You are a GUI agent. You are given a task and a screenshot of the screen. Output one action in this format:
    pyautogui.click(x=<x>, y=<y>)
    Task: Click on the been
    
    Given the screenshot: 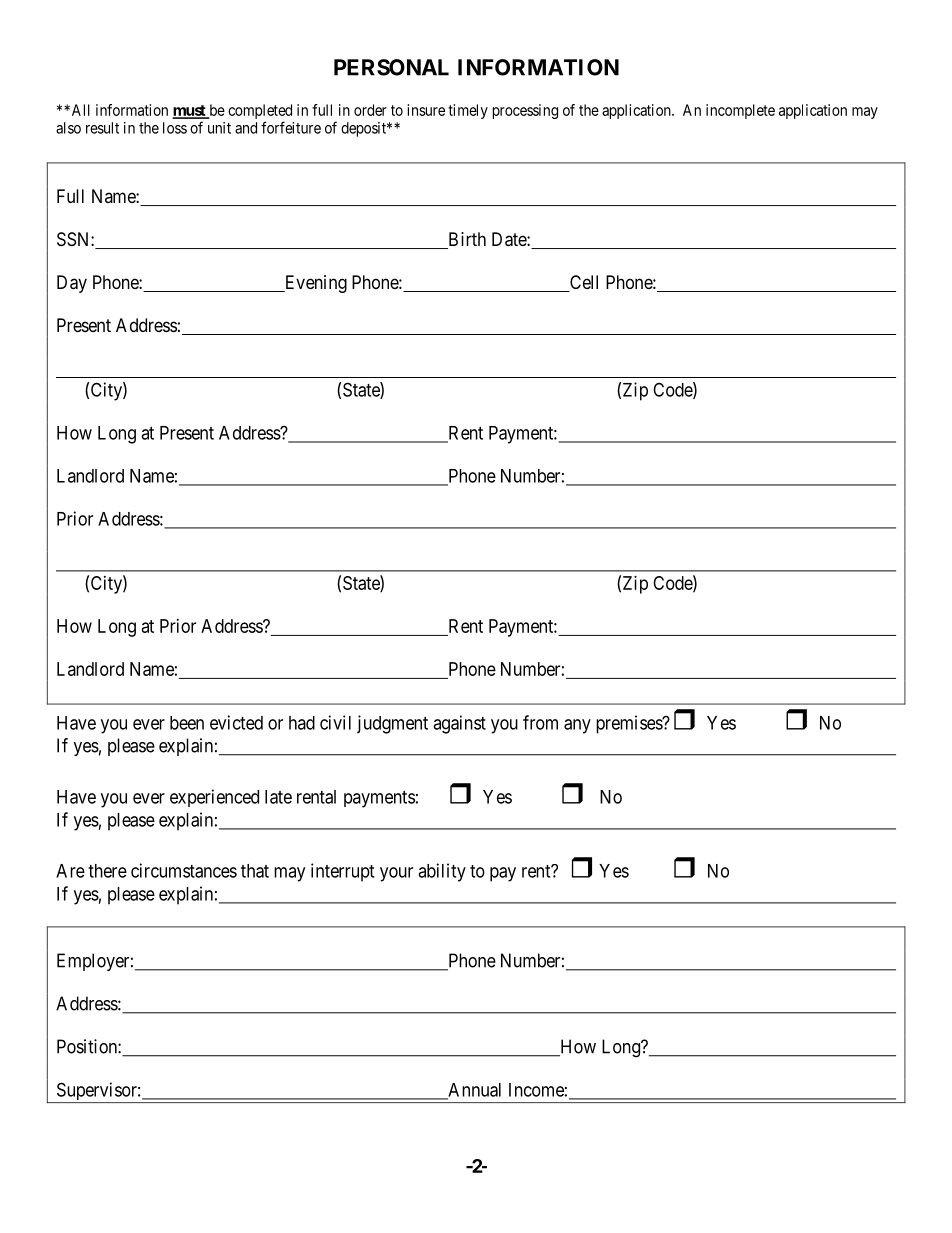 What is the action you would take?
    pyautogui.click(x=187, y=723)
